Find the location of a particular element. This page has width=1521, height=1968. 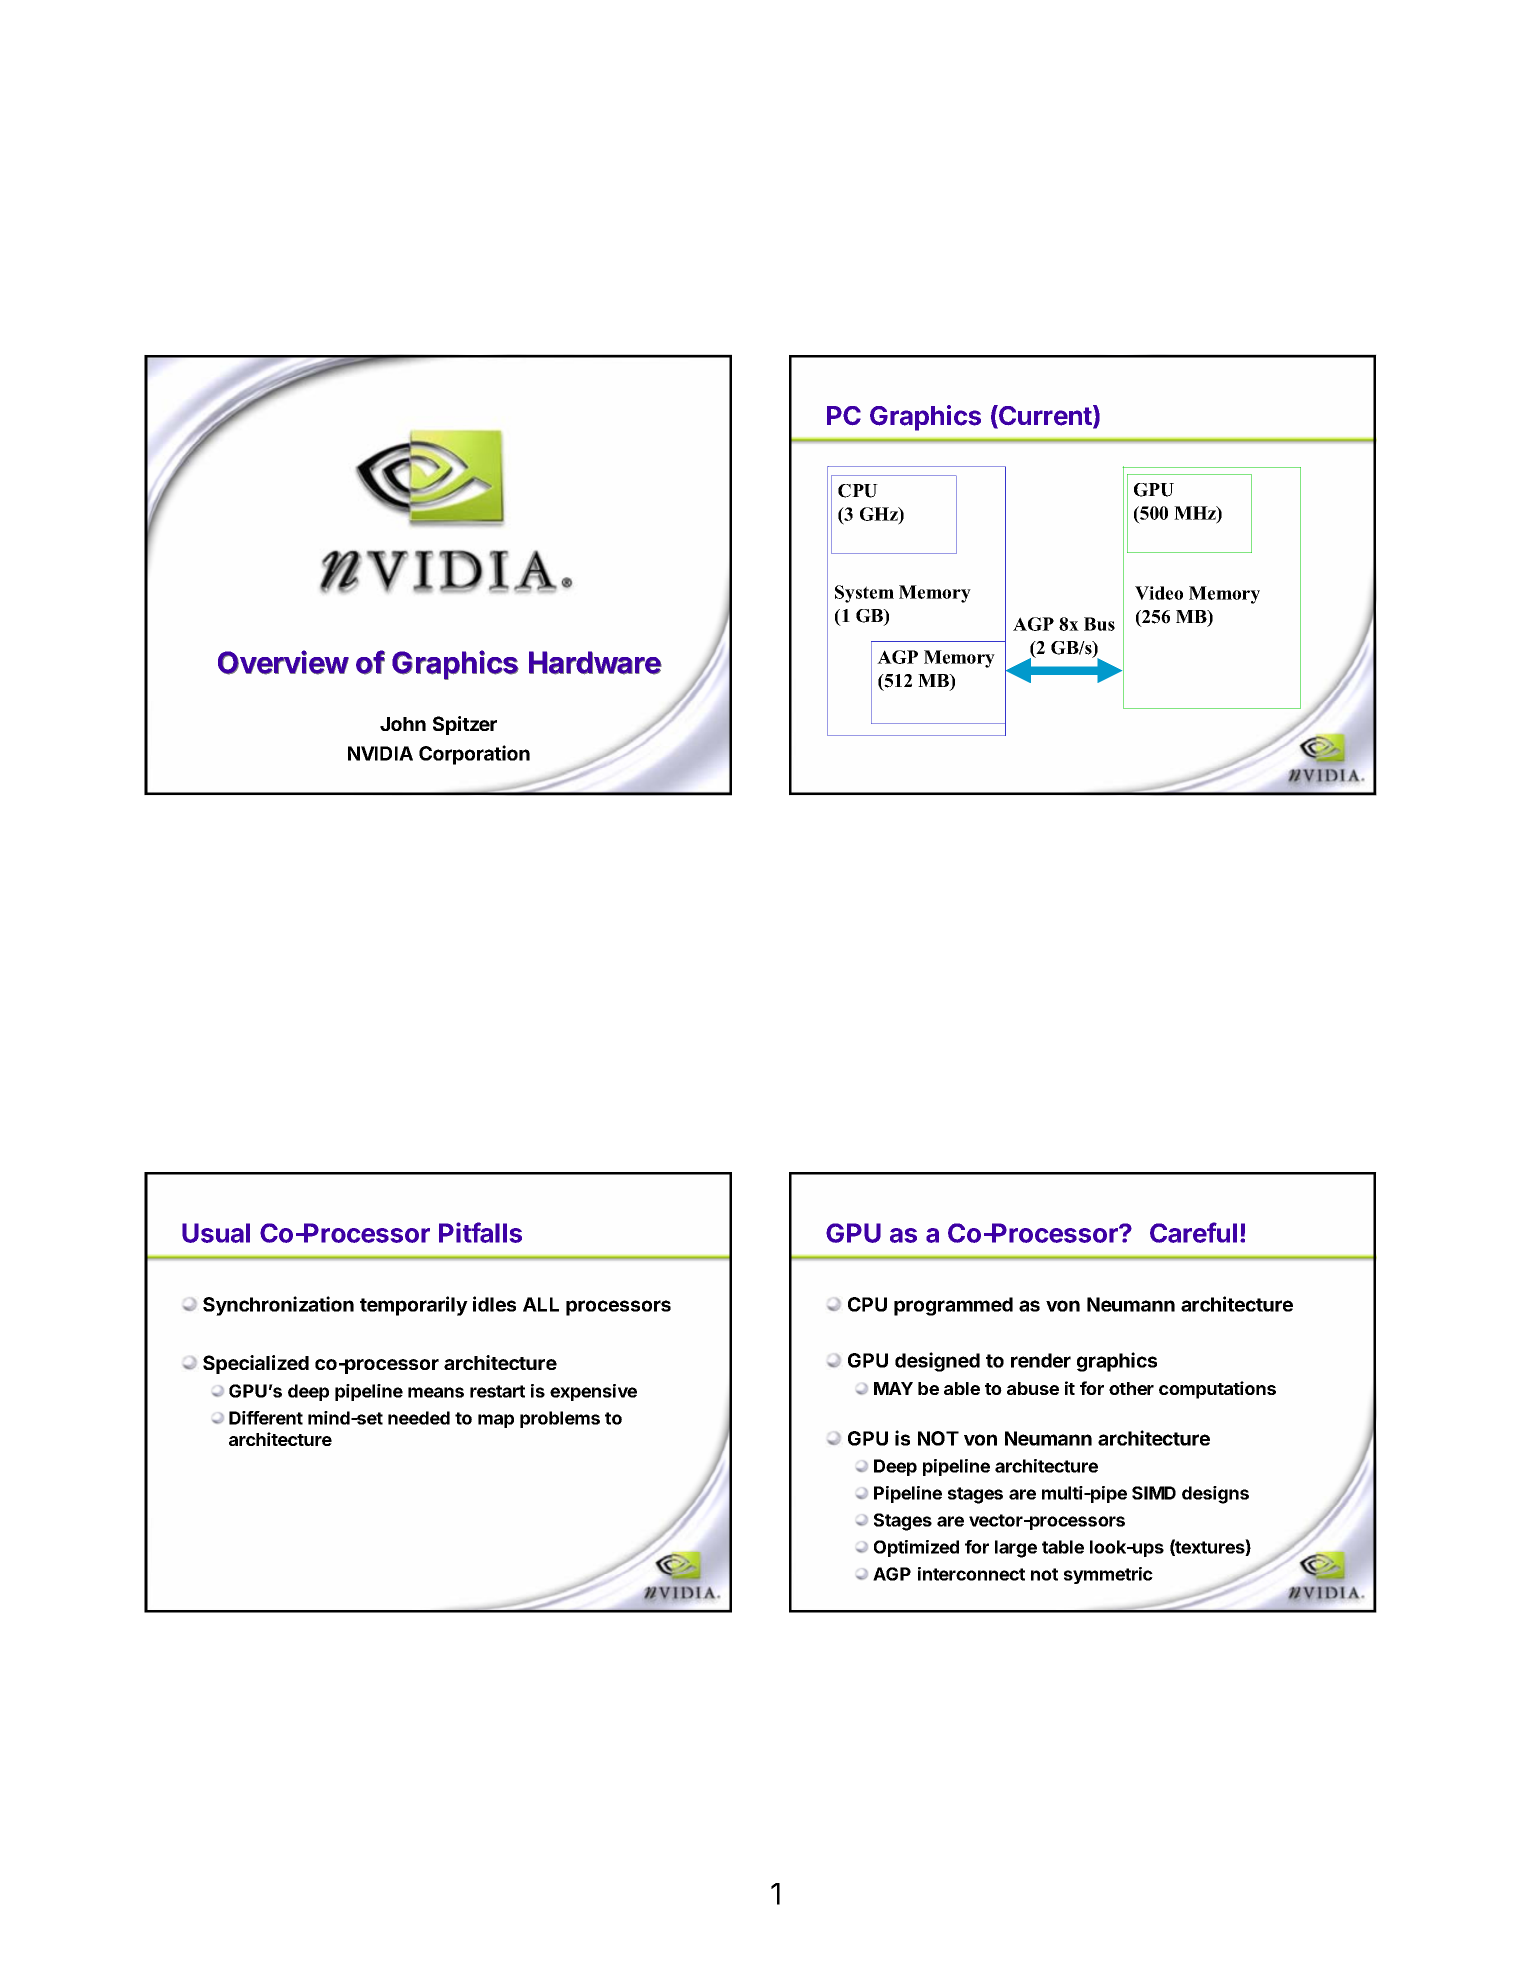

Different is located at coordinates (266, 1418).
